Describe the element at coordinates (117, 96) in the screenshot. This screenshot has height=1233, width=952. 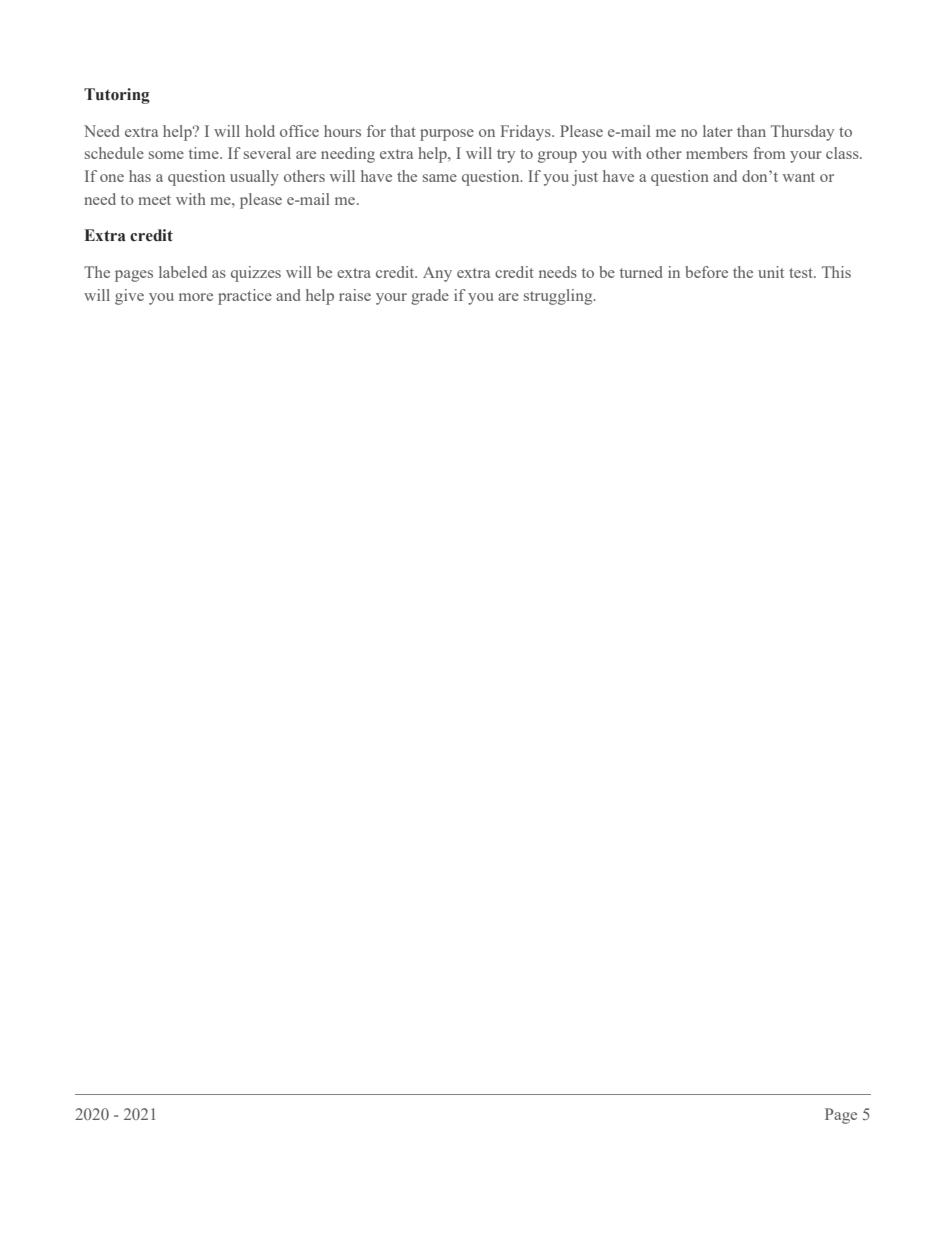
I see `Tutoring` at that location.
